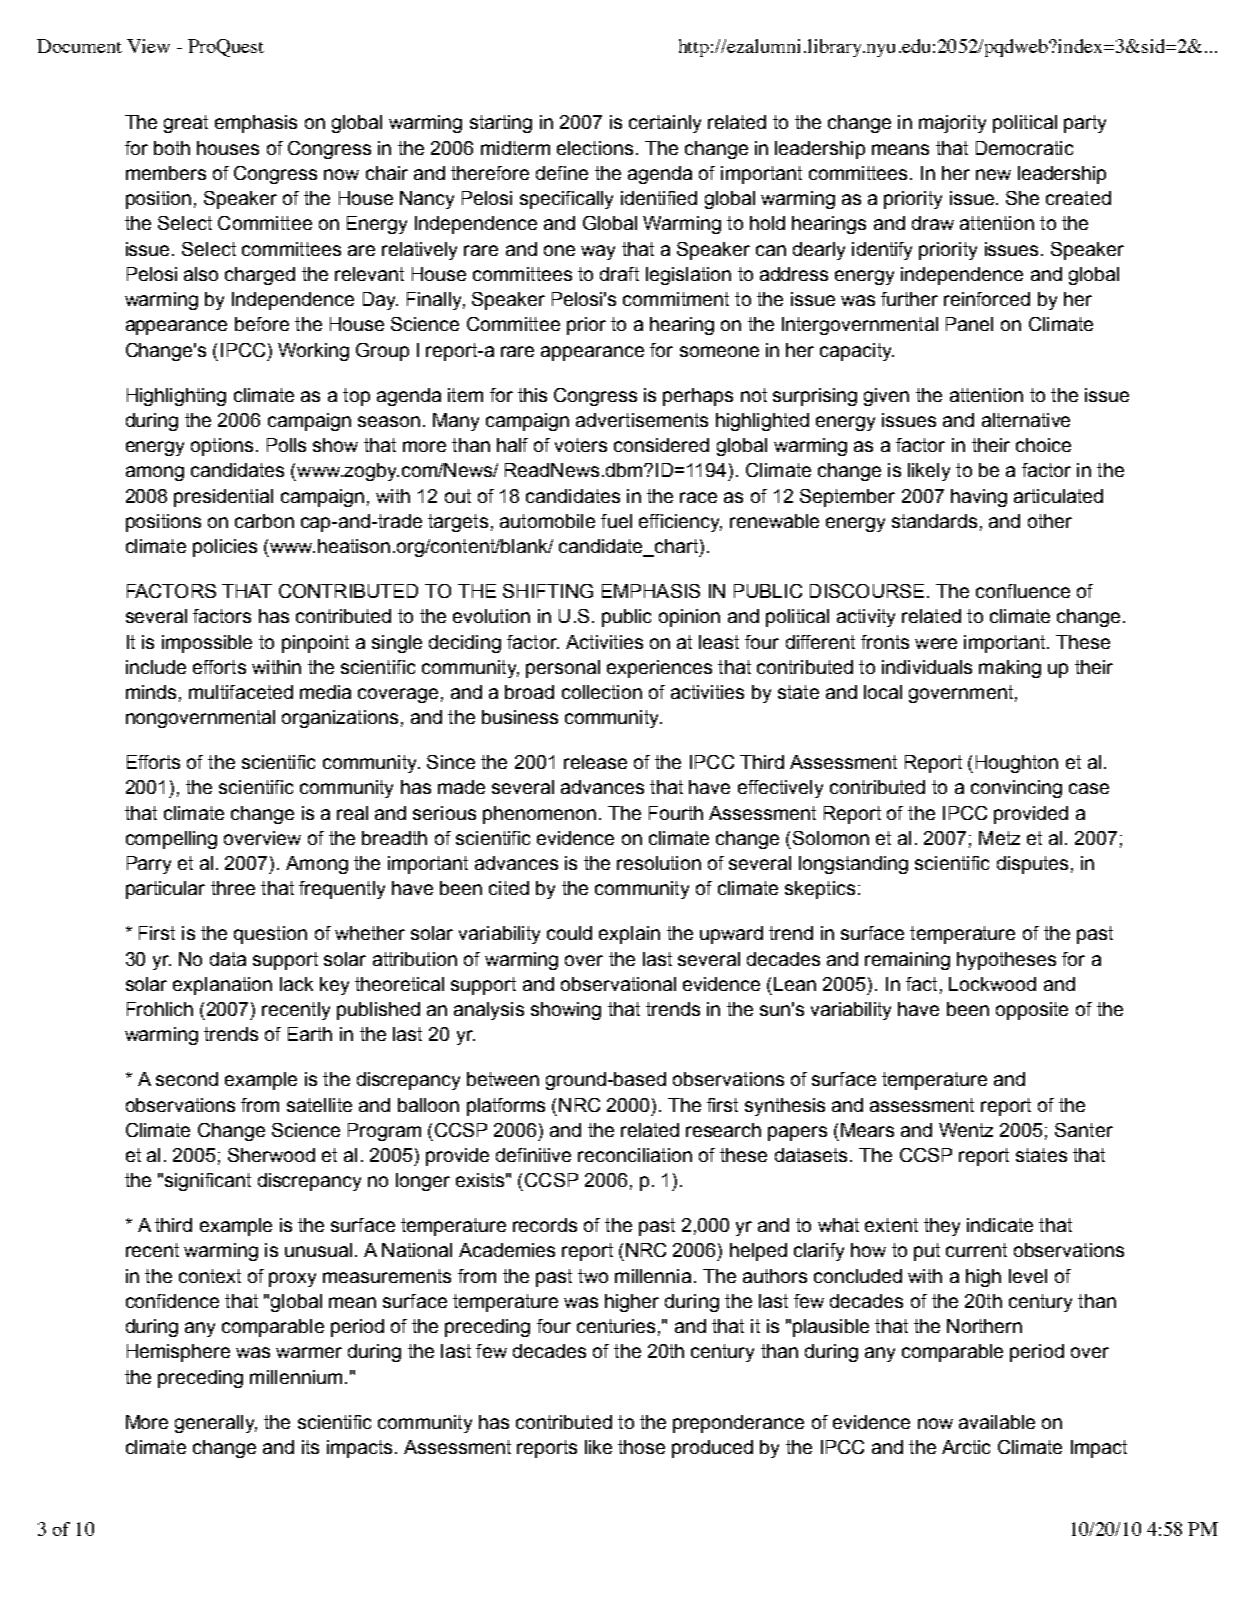 The height and width of the page is (1624, 1255). I want to click on available, so click(997, 1422).
